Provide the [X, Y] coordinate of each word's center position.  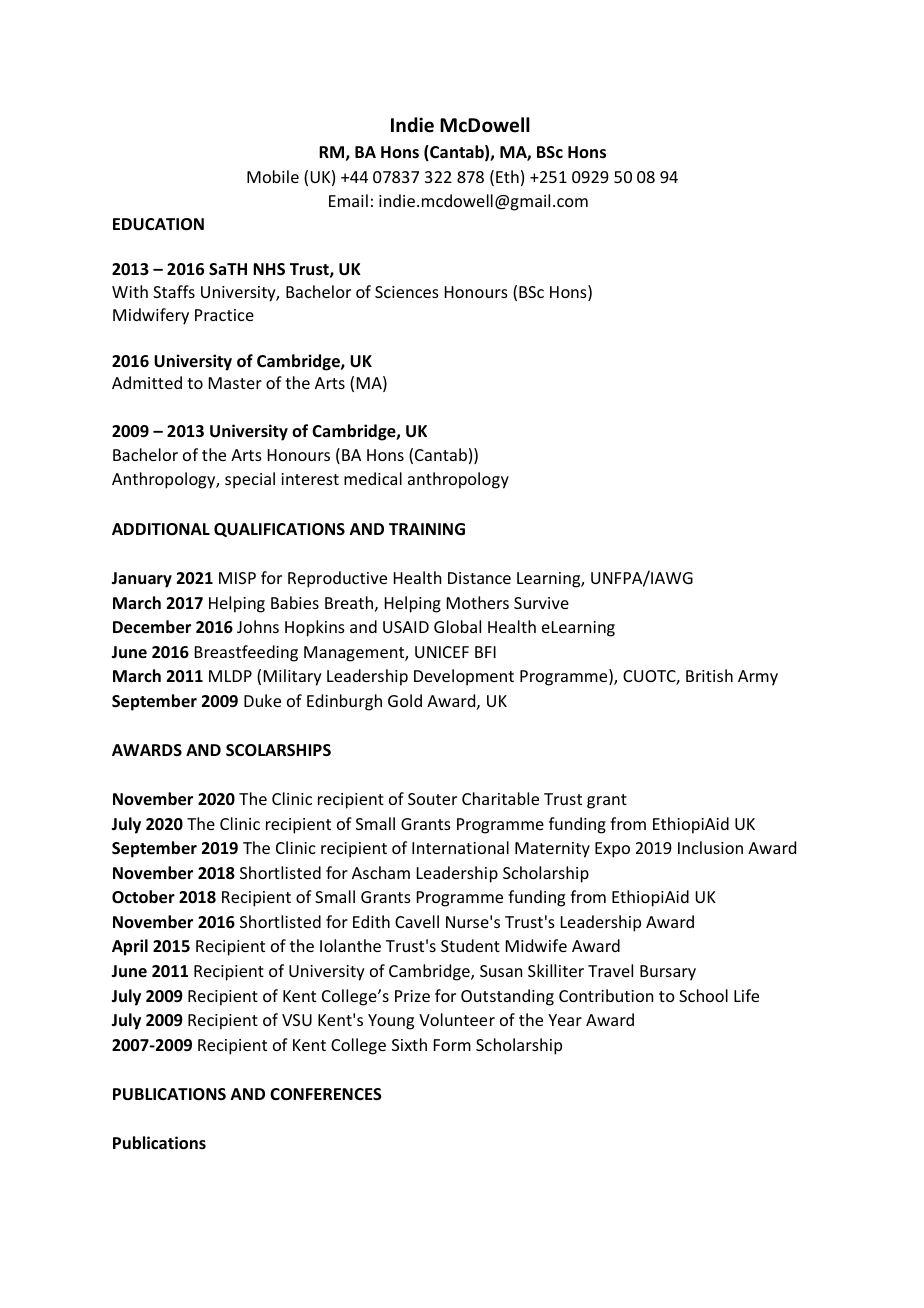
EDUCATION [158, 224]
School [703, 995]
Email [348, 200]
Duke [262, 700]
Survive [541, 603]
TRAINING [427, 529]
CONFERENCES [326, 1094]
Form [452, 1045]
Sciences [407, 292]
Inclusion [710, 847]
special [250, 480]
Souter [432, 799]
